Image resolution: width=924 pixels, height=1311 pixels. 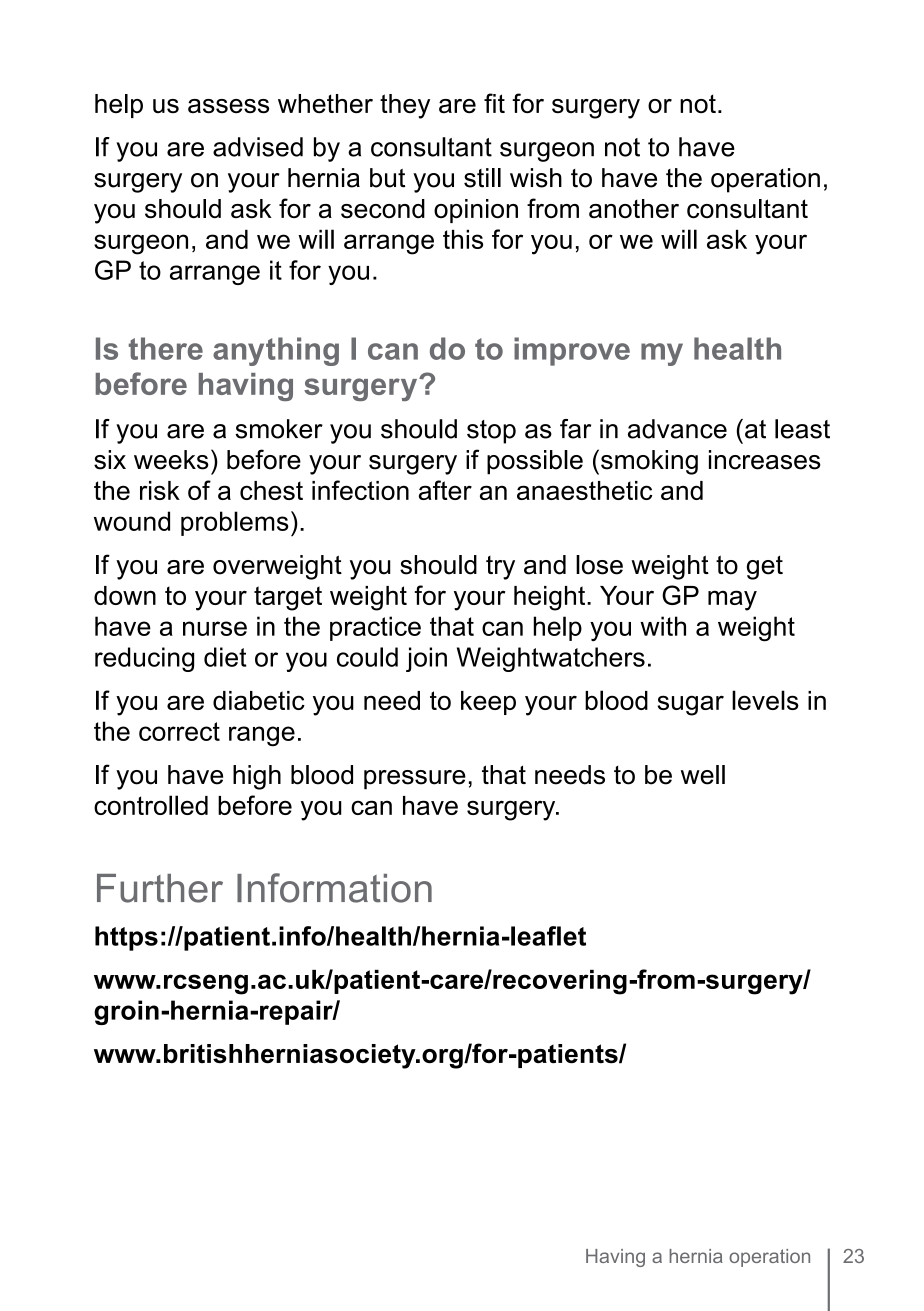 I want to click on increases, so click(x=765, y=460).
